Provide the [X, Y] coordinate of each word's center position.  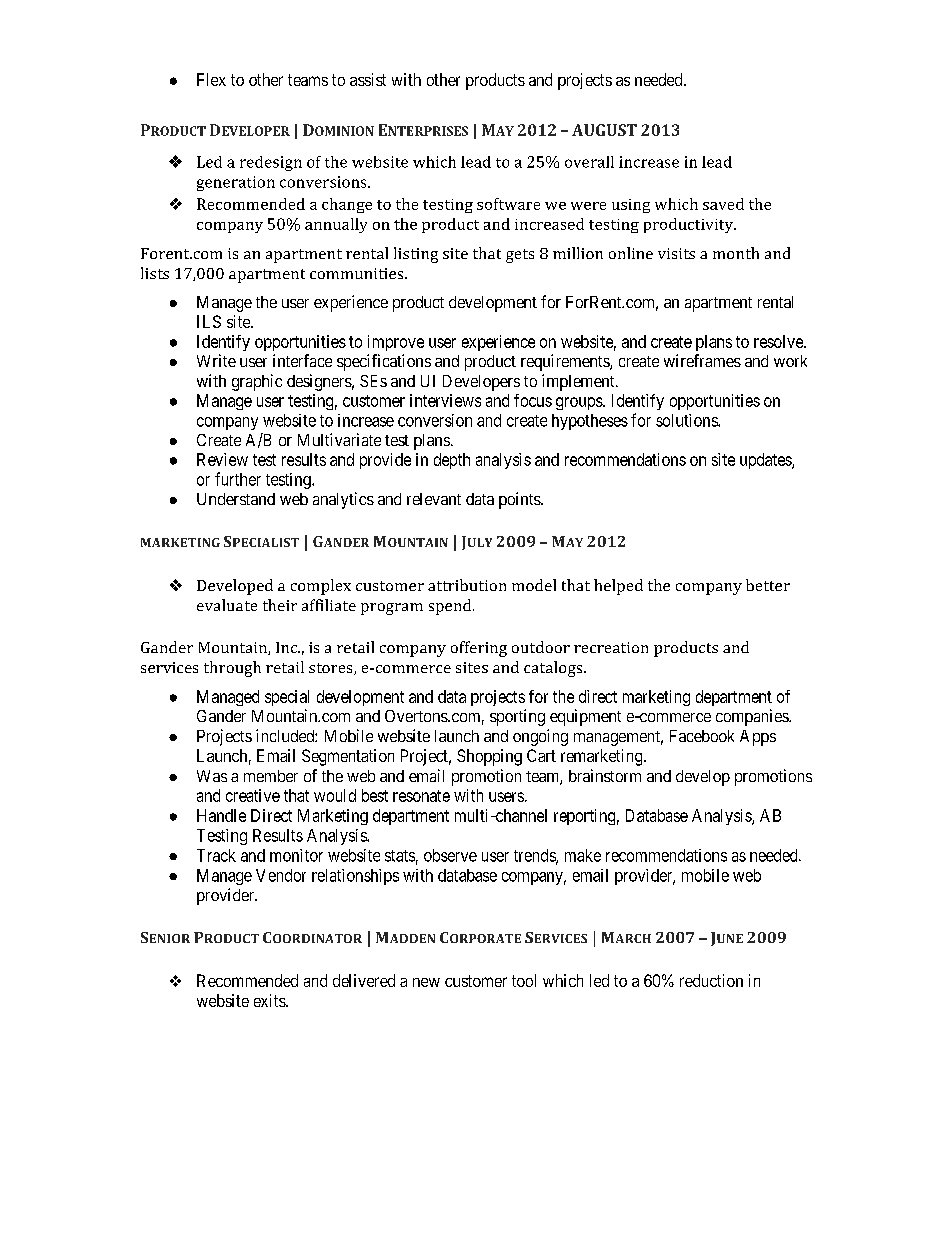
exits [270, 1000]
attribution [467, 585]
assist [368, 79]
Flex [211, 79]
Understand [236, 499]
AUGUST [604, 130]
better [768, 585]
